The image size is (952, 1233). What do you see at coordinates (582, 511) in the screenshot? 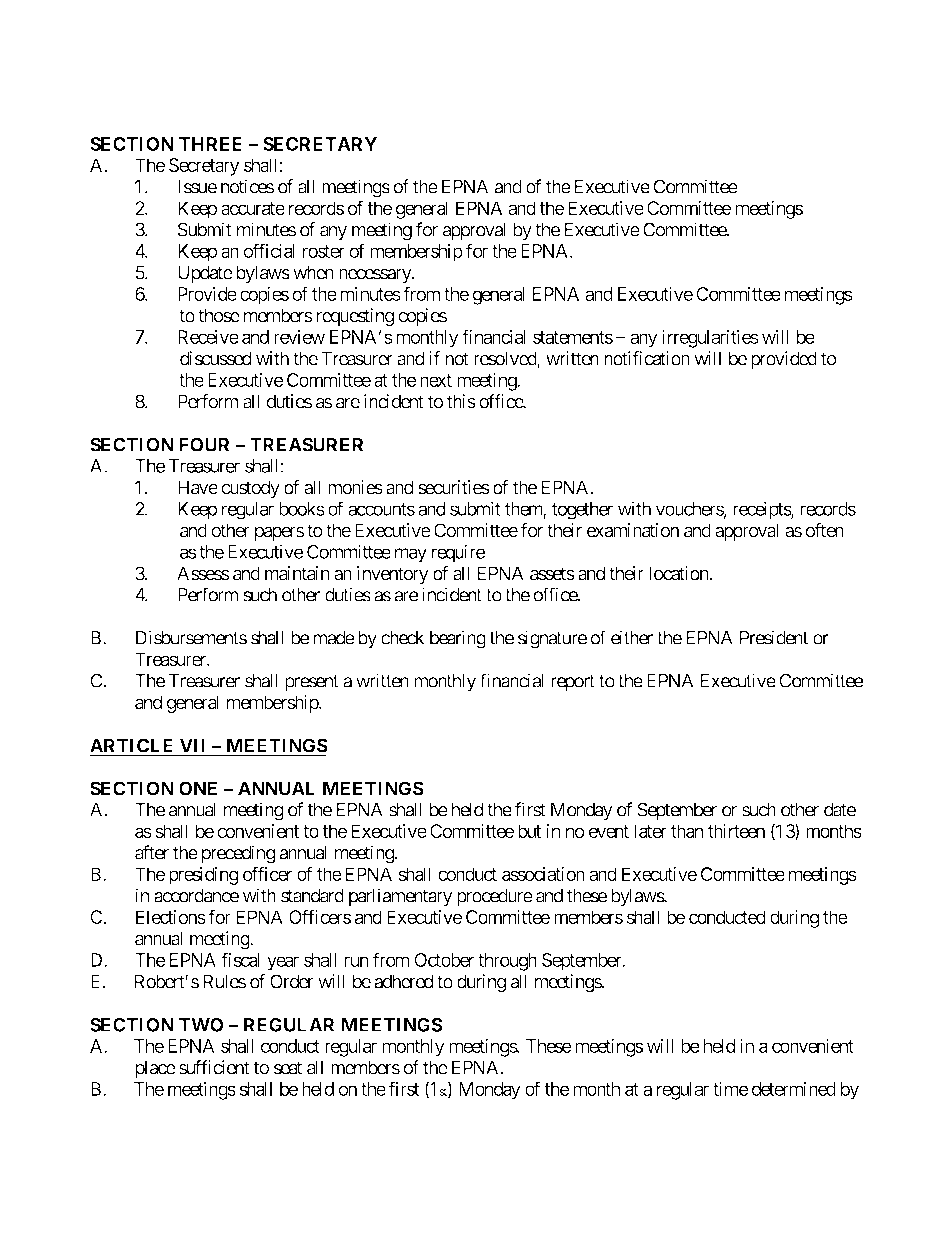
I see `together` at bounding box center [582, 511].
